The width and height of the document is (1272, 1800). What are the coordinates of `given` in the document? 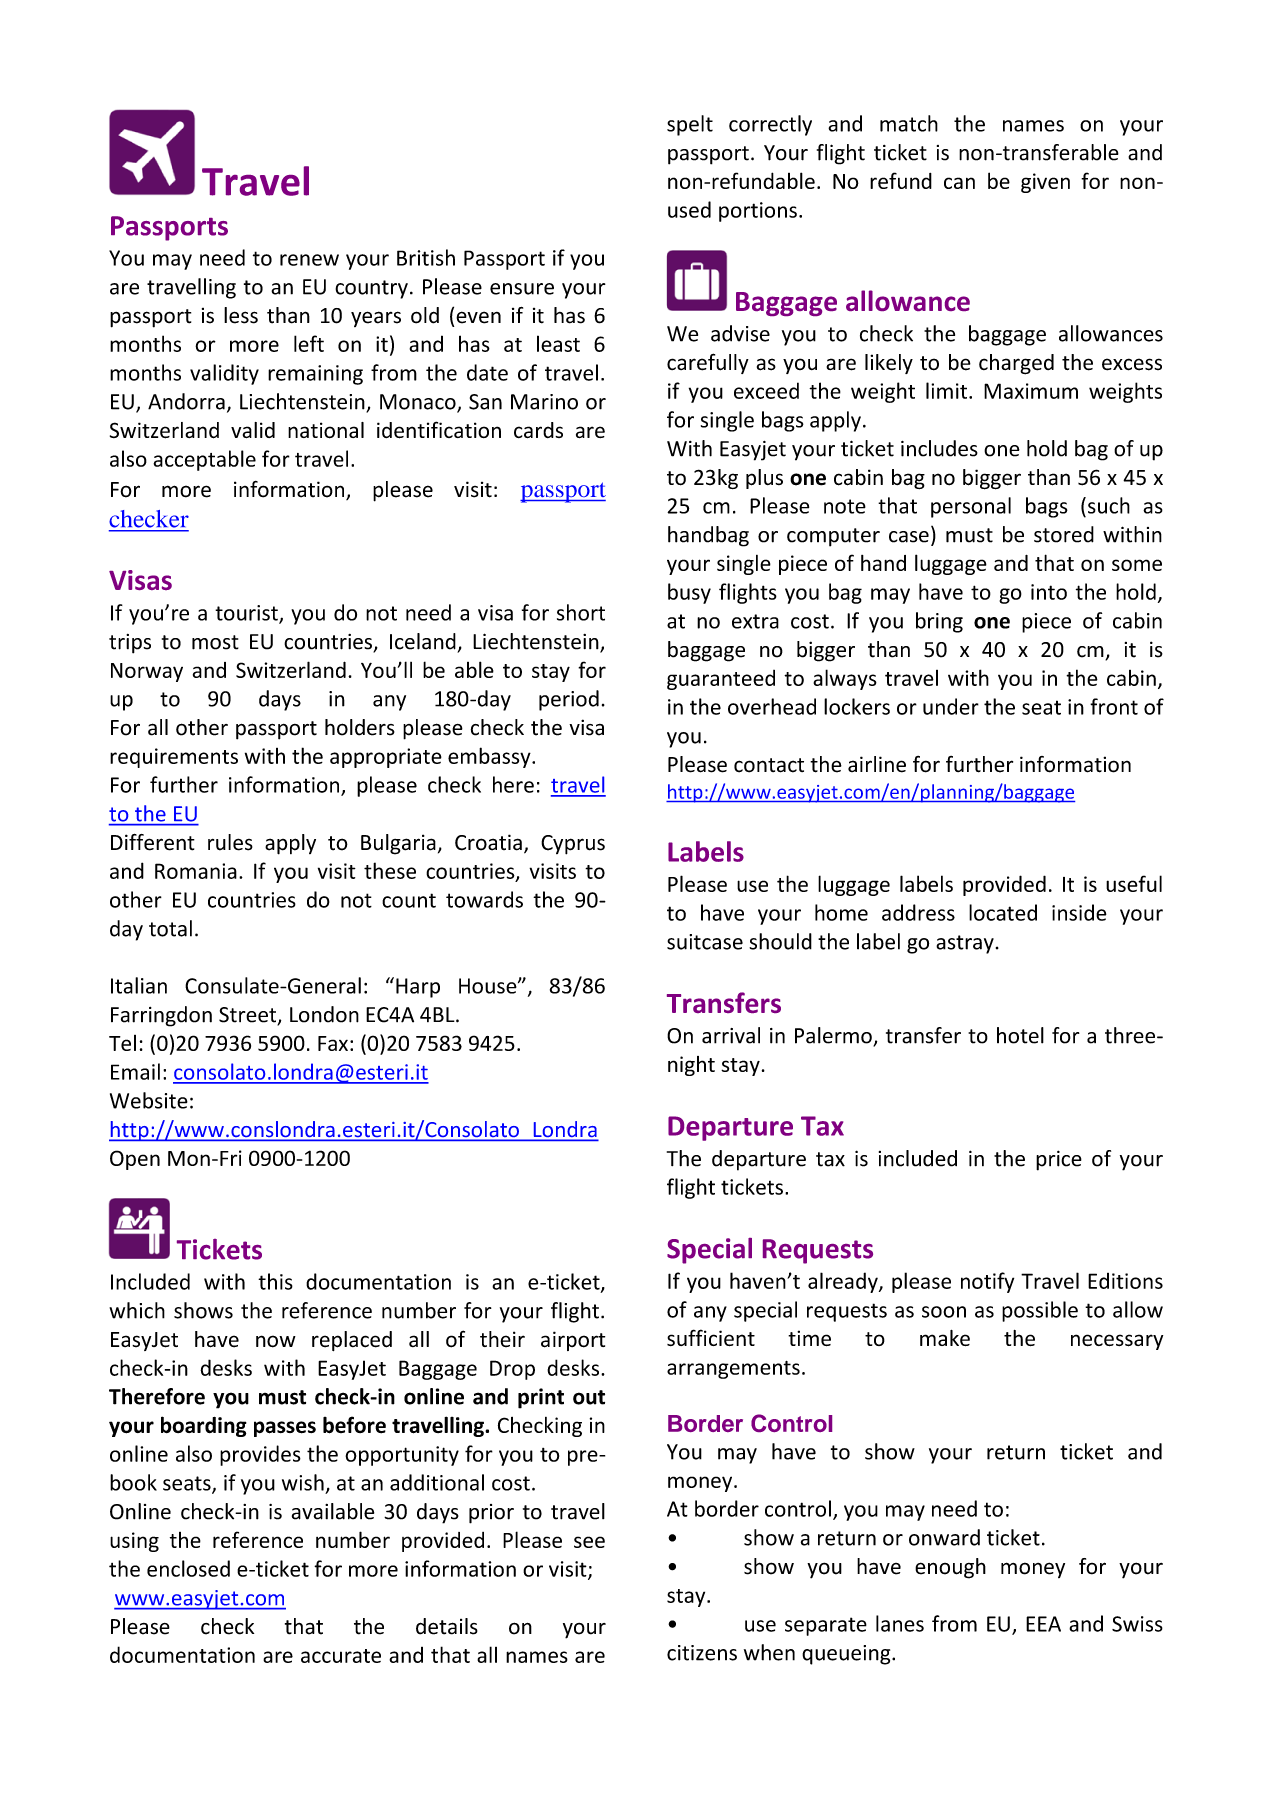 It's located at (1045, 183).
